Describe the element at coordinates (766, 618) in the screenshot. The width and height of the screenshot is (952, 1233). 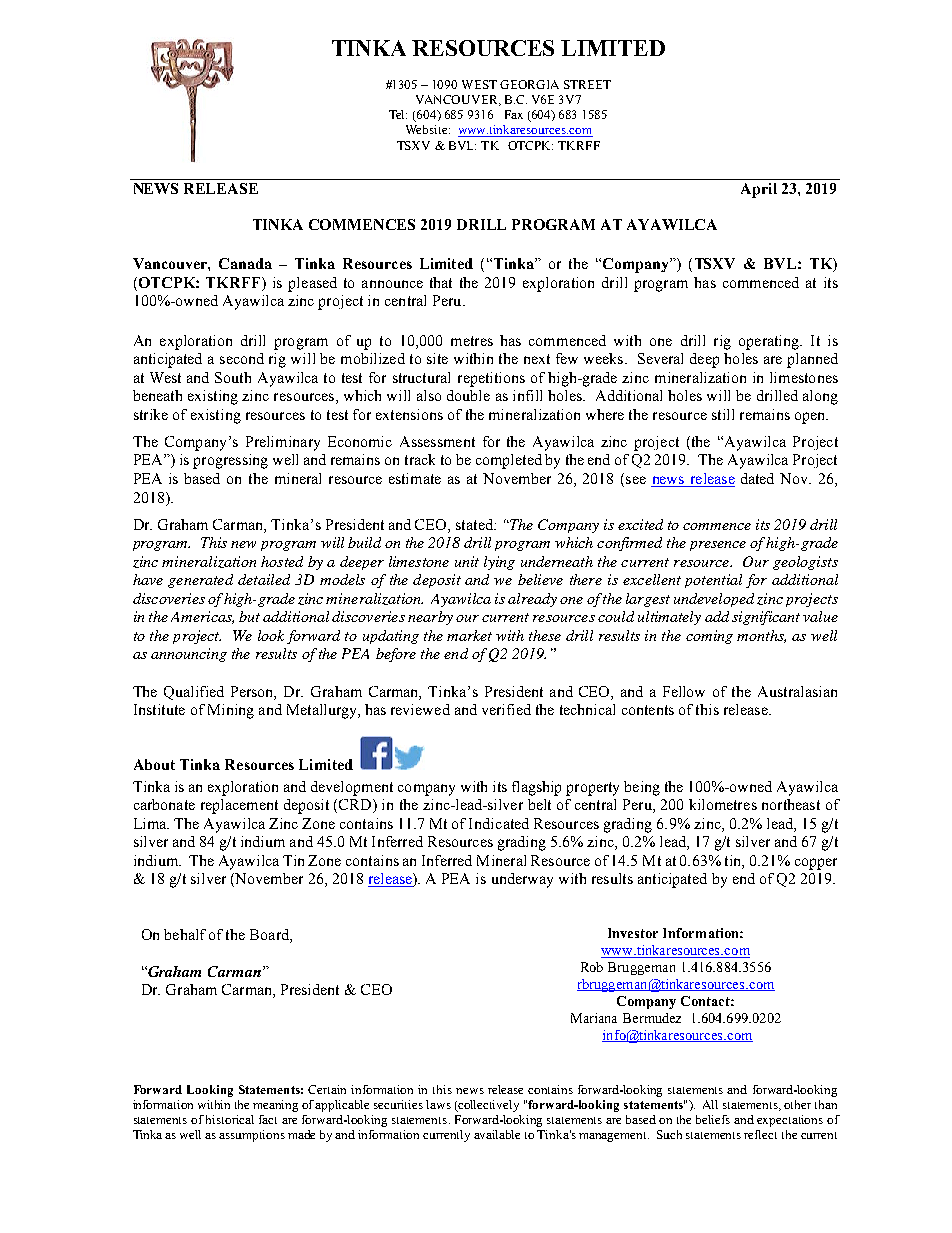
I see `significant` at that location.
